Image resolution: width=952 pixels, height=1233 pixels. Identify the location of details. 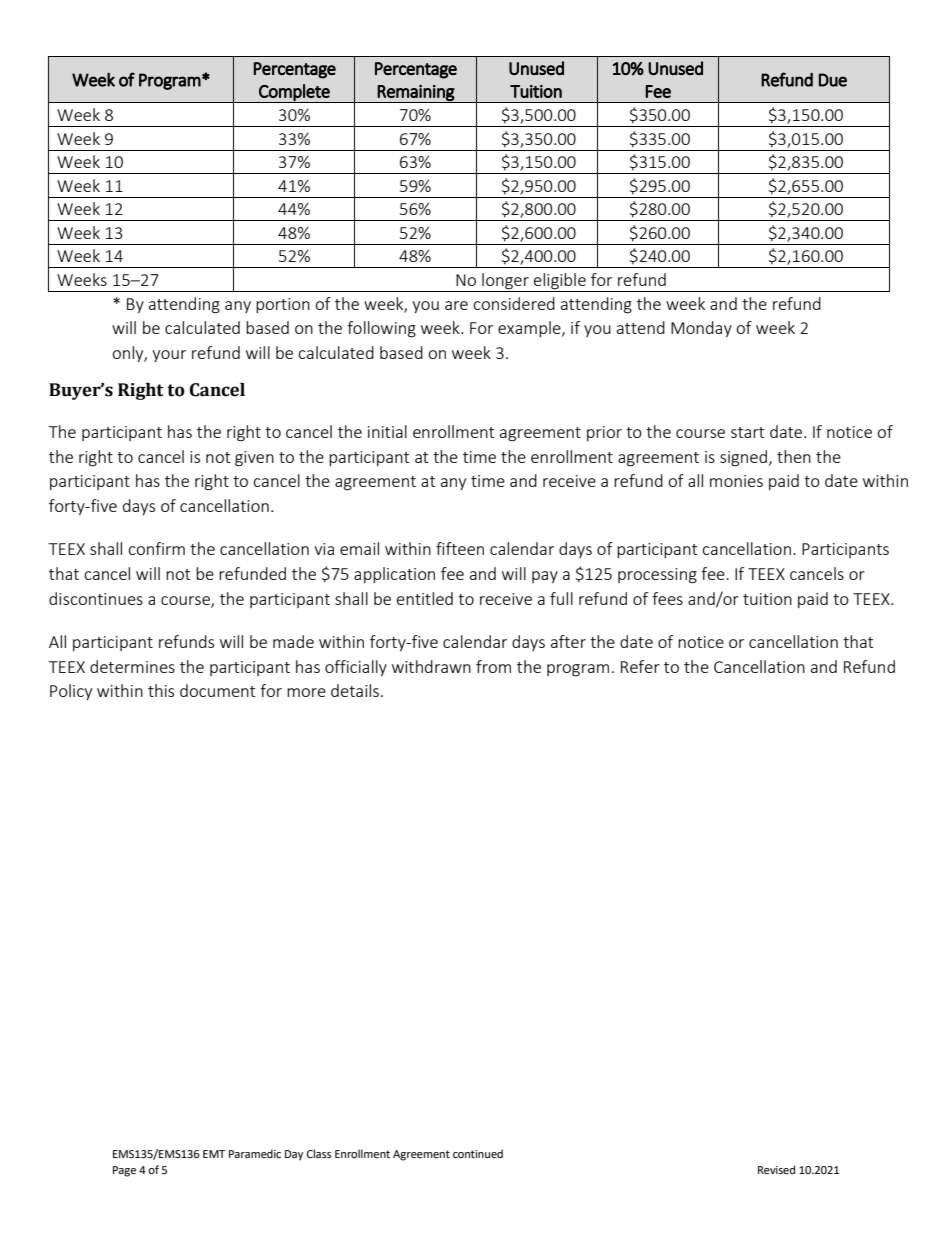
(355, 690).
